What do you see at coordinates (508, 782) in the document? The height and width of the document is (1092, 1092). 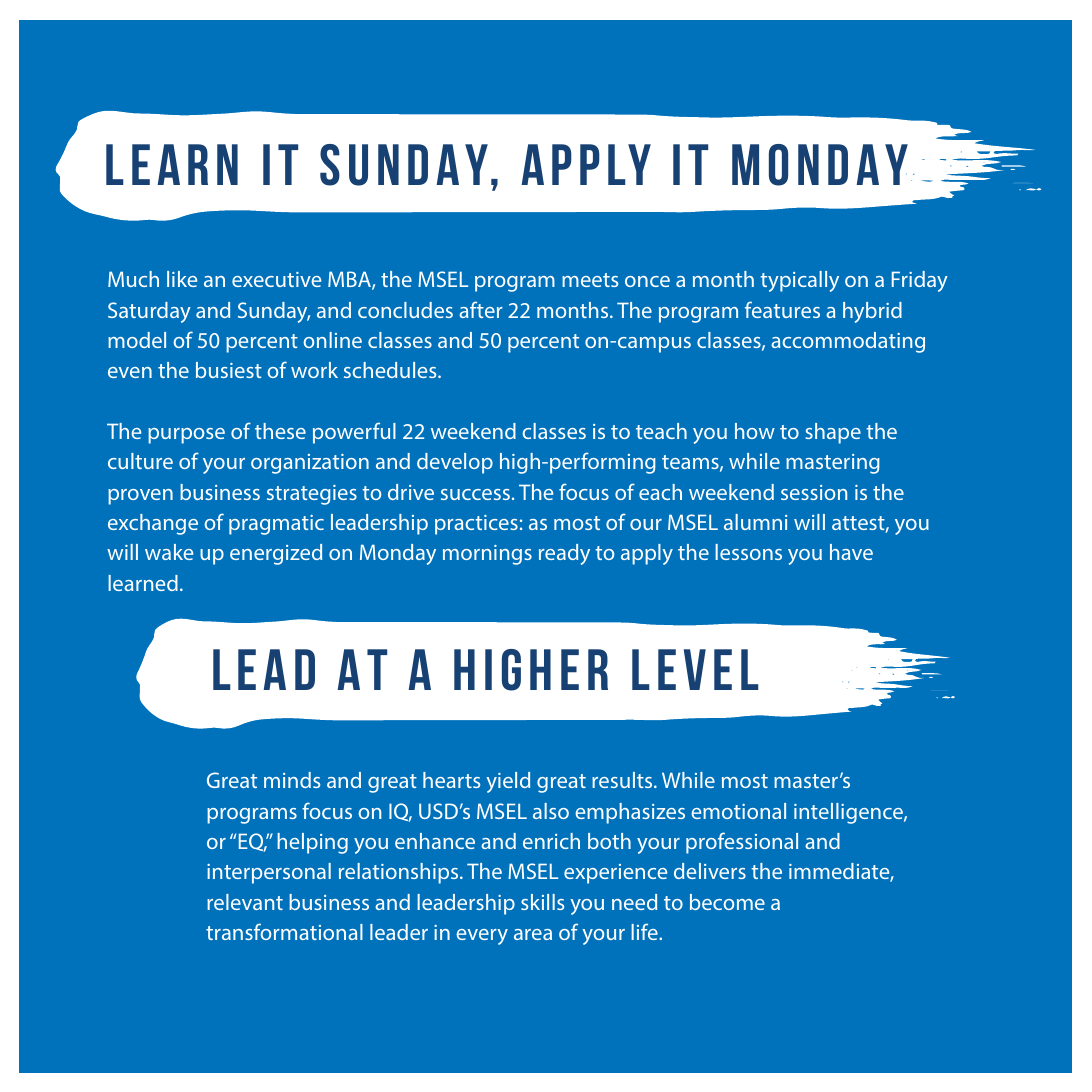 I see `yield` at bounding box center [508, 782].
